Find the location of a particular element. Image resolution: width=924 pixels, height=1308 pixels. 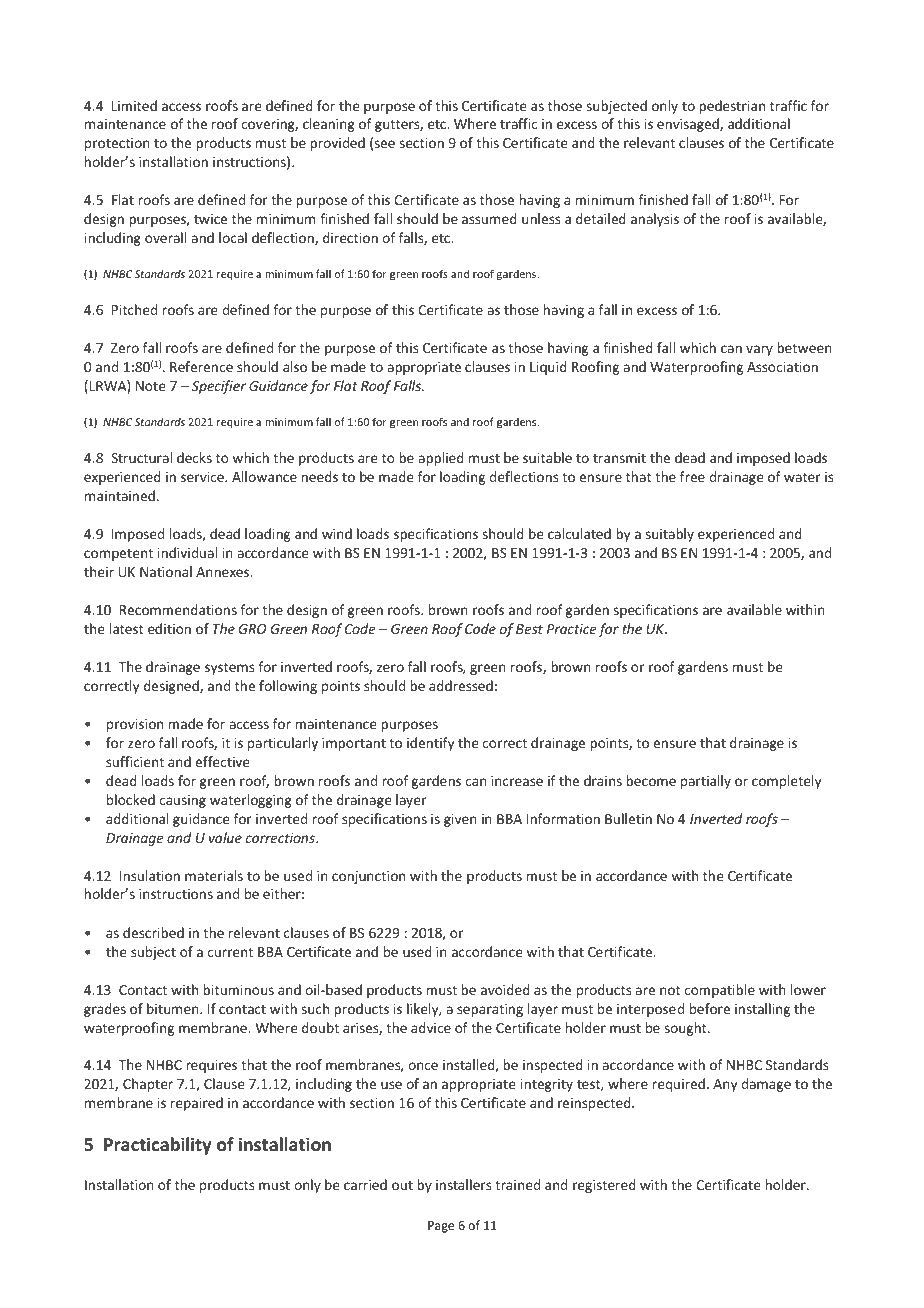

value is located at coordinates (225, 837).
